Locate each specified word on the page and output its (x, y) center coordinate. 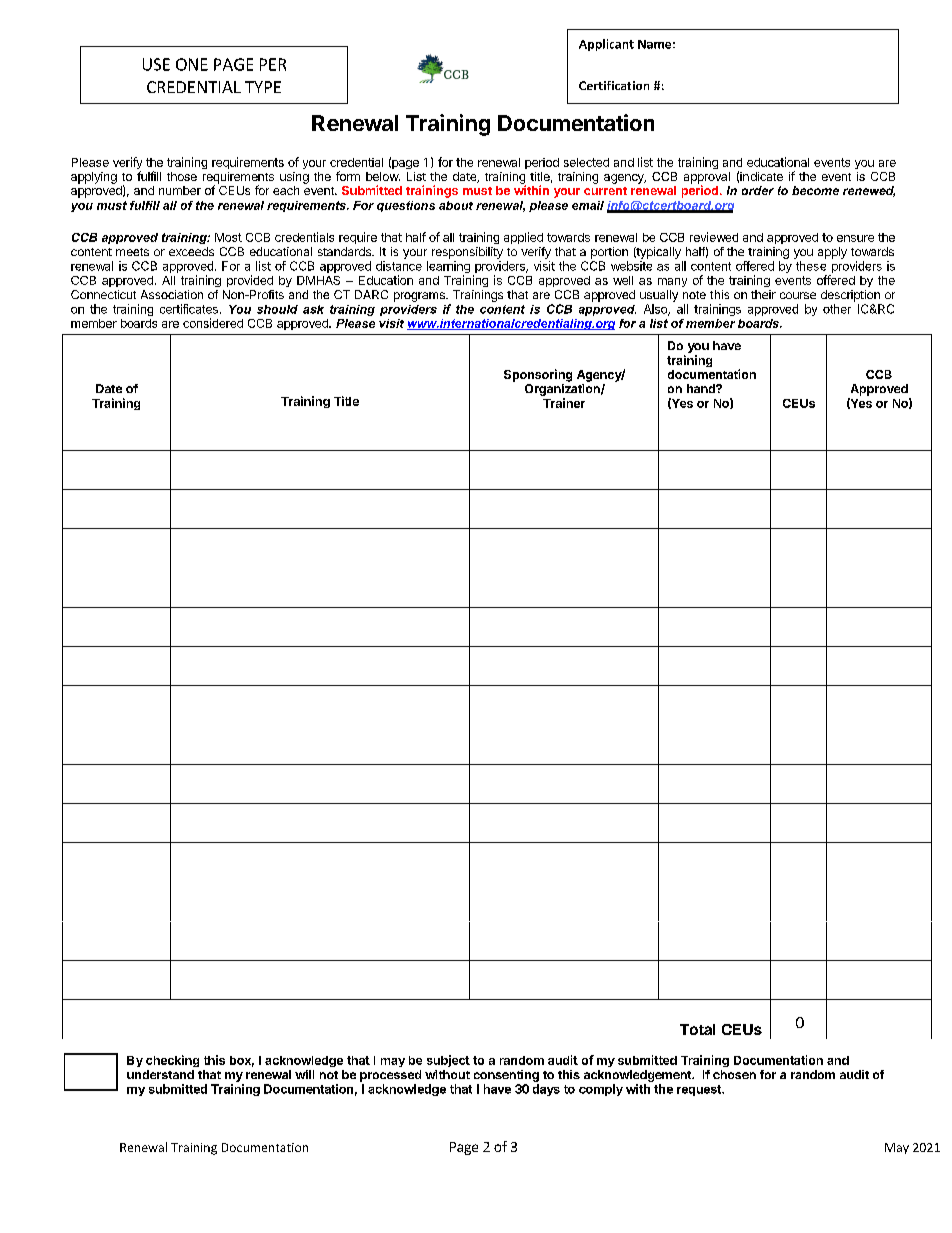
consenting (506, 1076)
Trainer (564, 403)
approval (707, 179)
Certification (614, 85)
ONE (192, 64)
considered (213, 323)
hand (702, 388)
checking (172, 1061)
